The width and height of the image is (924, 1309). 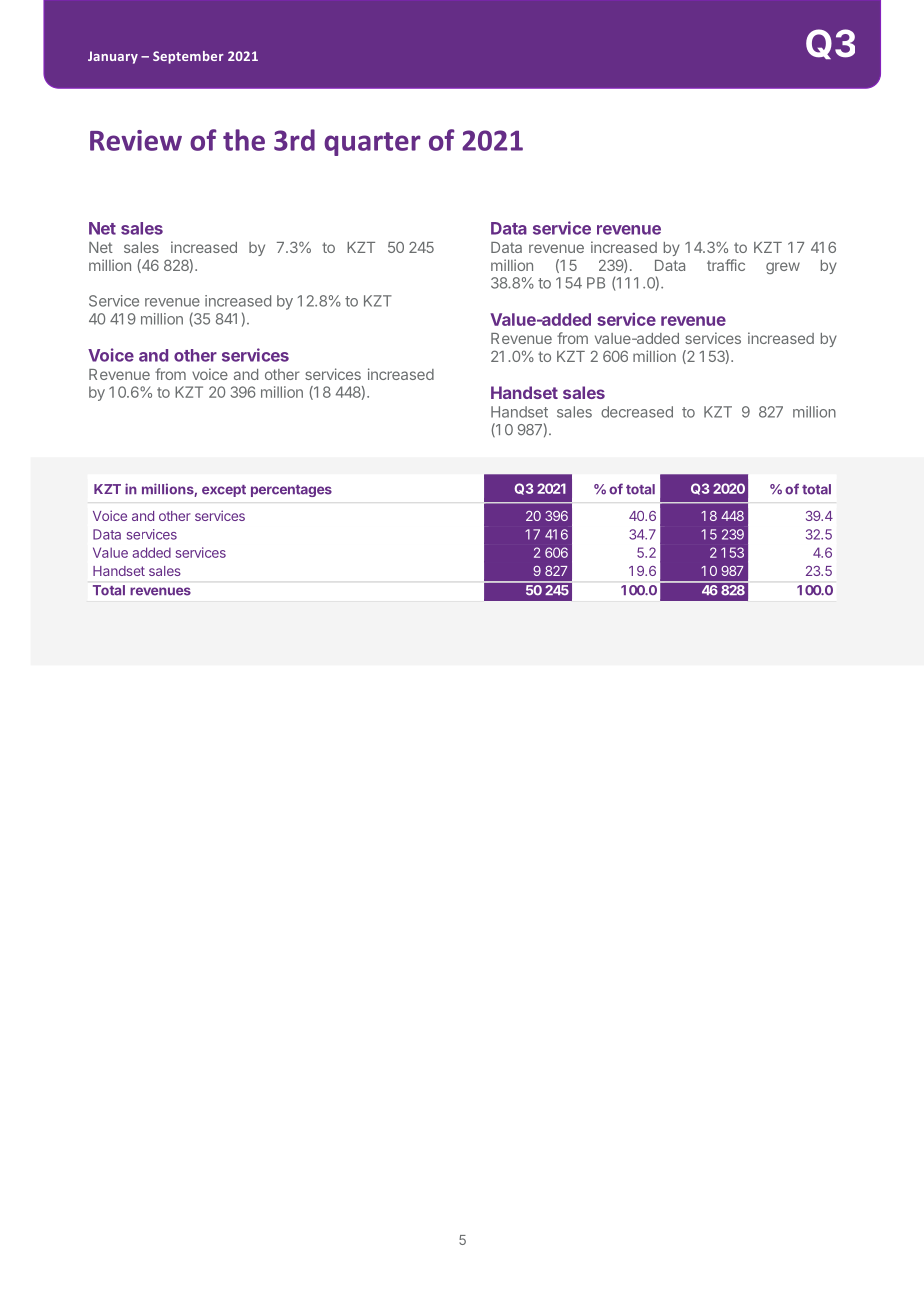 What do you see at coordinates (637, 412) in the image?
I see `decreased` at bounding box center [637, 412].
